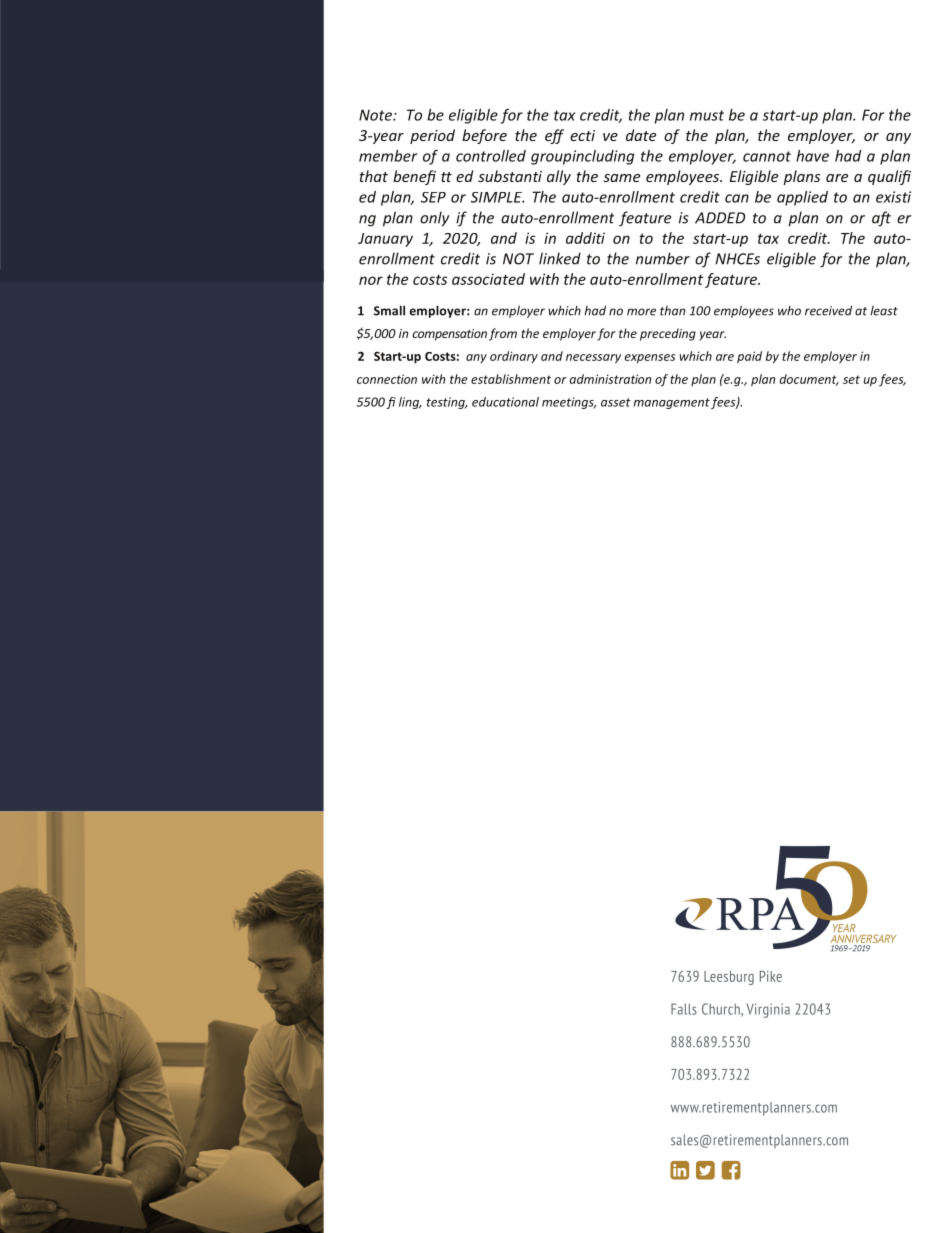 This page has width=952, height=1233. What do you see at coordinates (432, 136) in the page?
I see `period` at bounding box center [432, 136].
